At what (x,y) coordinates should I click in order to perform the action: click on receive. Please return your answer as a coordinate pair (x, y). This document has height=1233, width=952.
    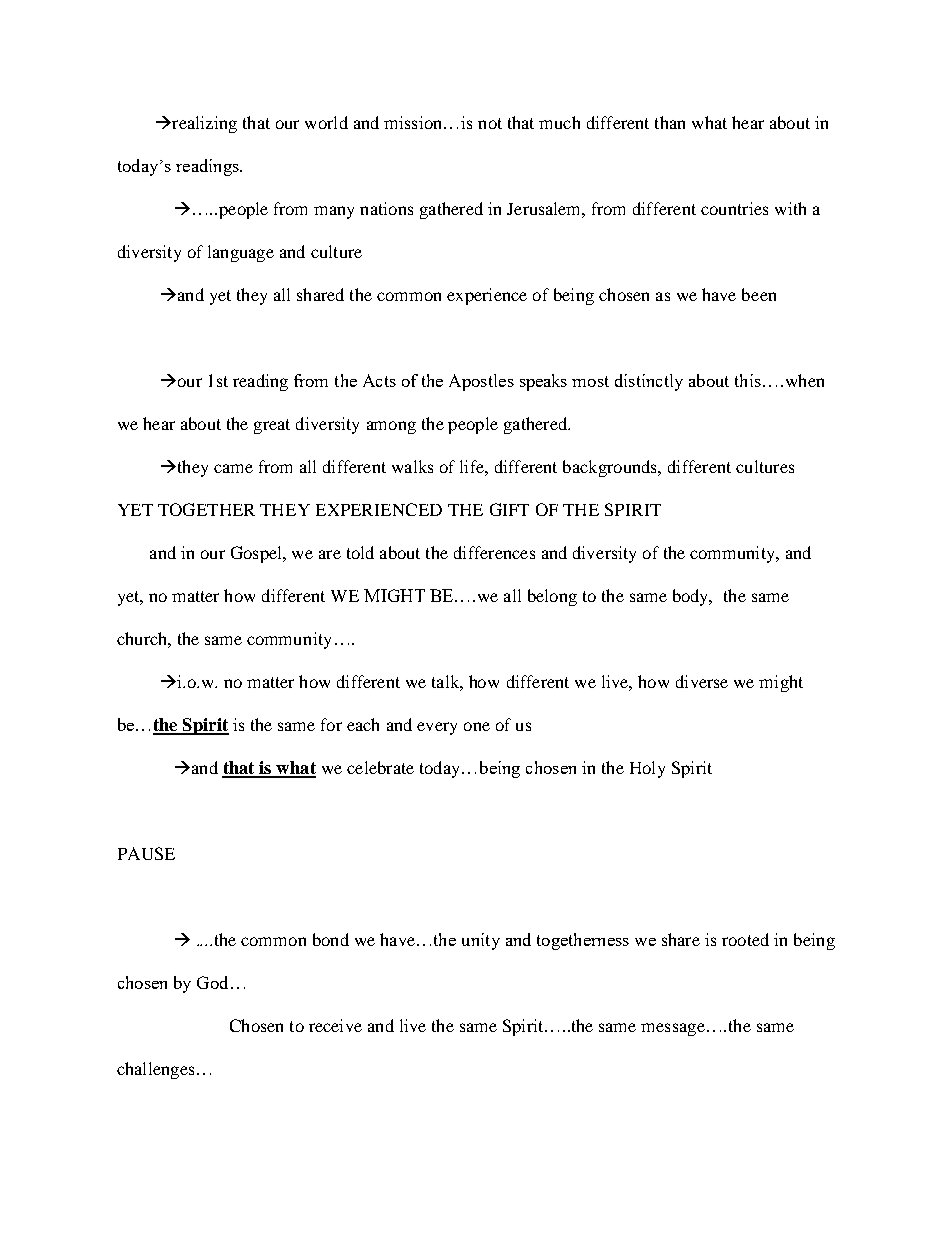
    Looking at the image, I should click on (335, 1025).
